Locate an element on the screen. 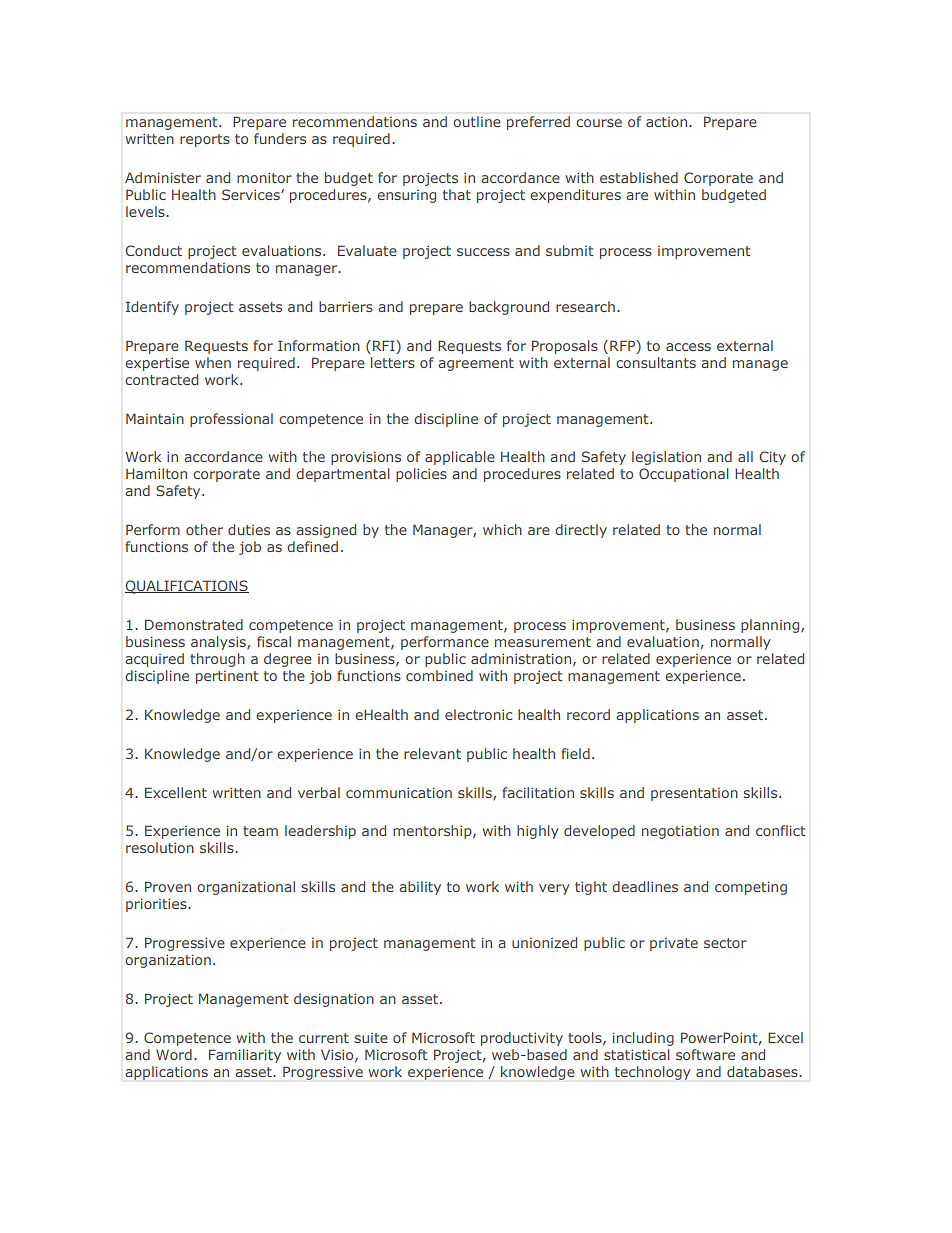 This screenshot has height=1233, width=952. pertinent is located at coordinates (227, 677).
